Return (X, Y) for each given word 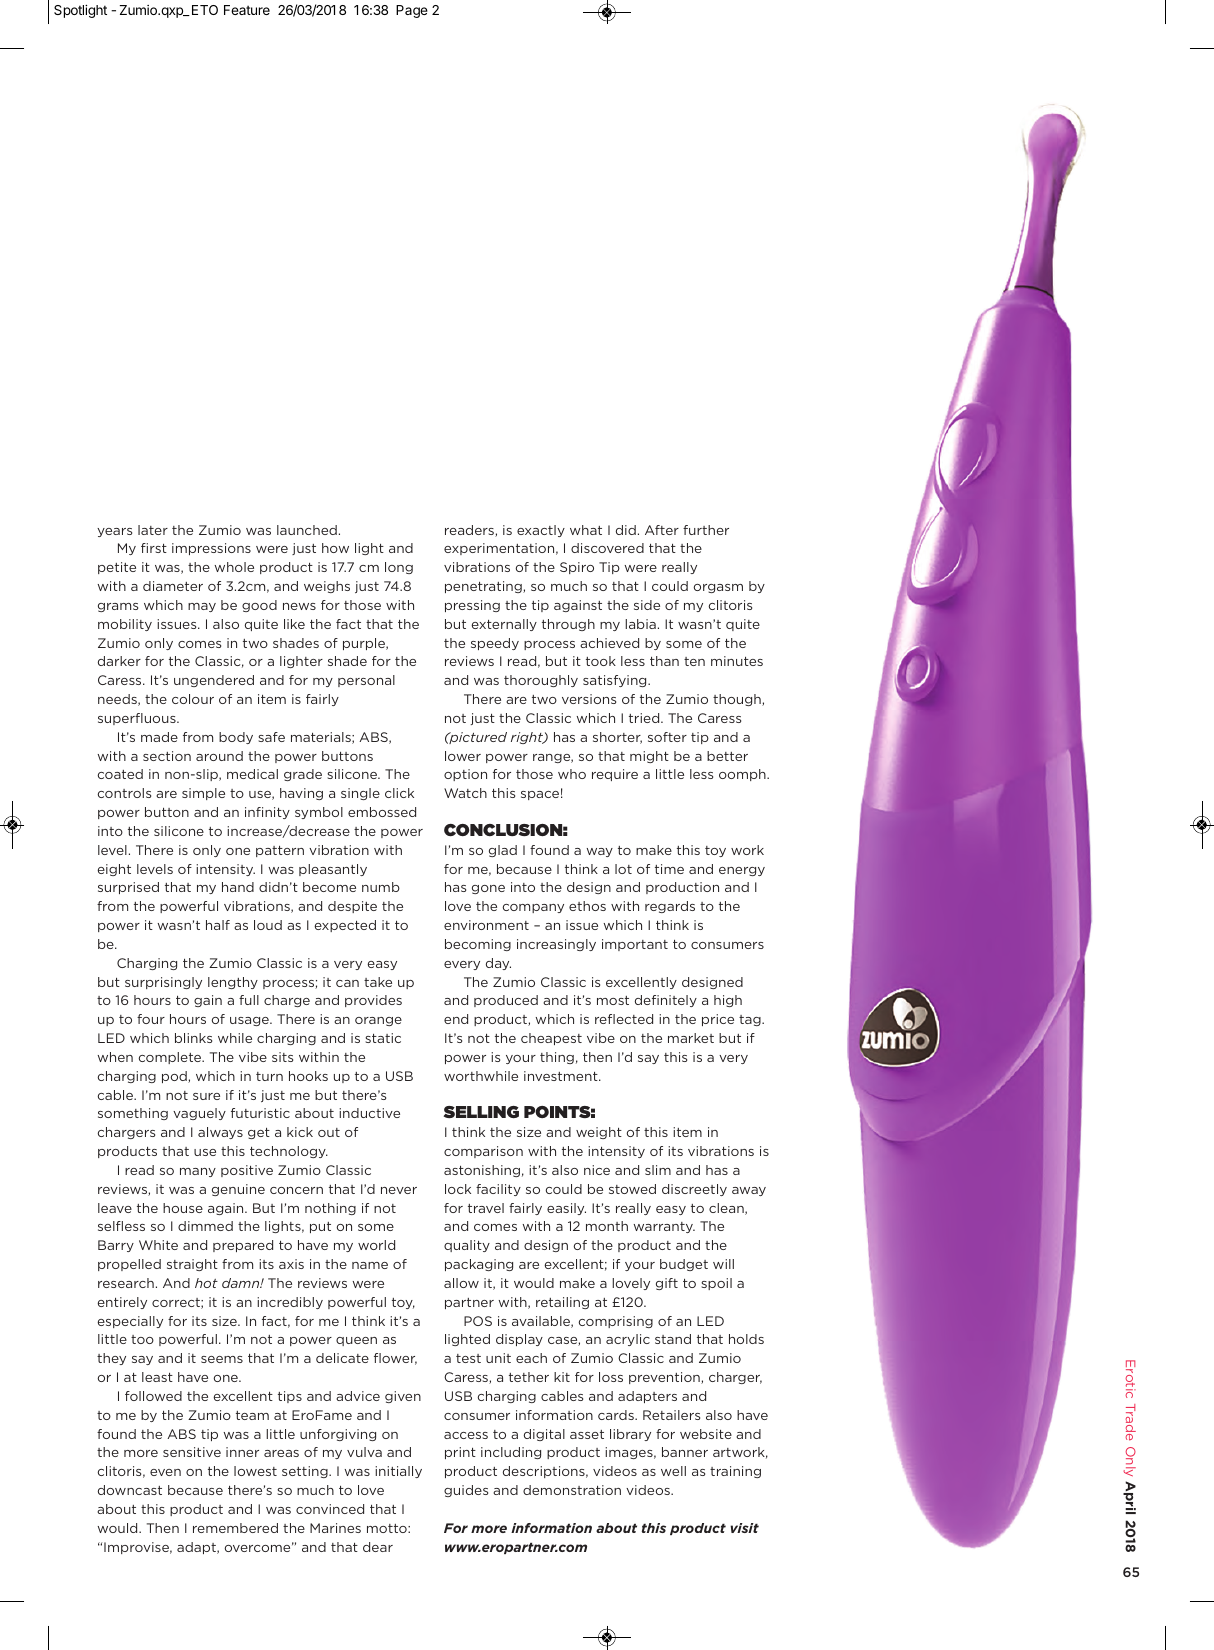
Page (412, 11)
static (383, 1038)
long (399, 568)
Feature (247, 10)
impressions (211, 549)
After (662, 530)
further (706, 530)
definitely (666, 1001)
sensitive (192, 1452)
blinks (193, 1038)
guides (466, 1491)
